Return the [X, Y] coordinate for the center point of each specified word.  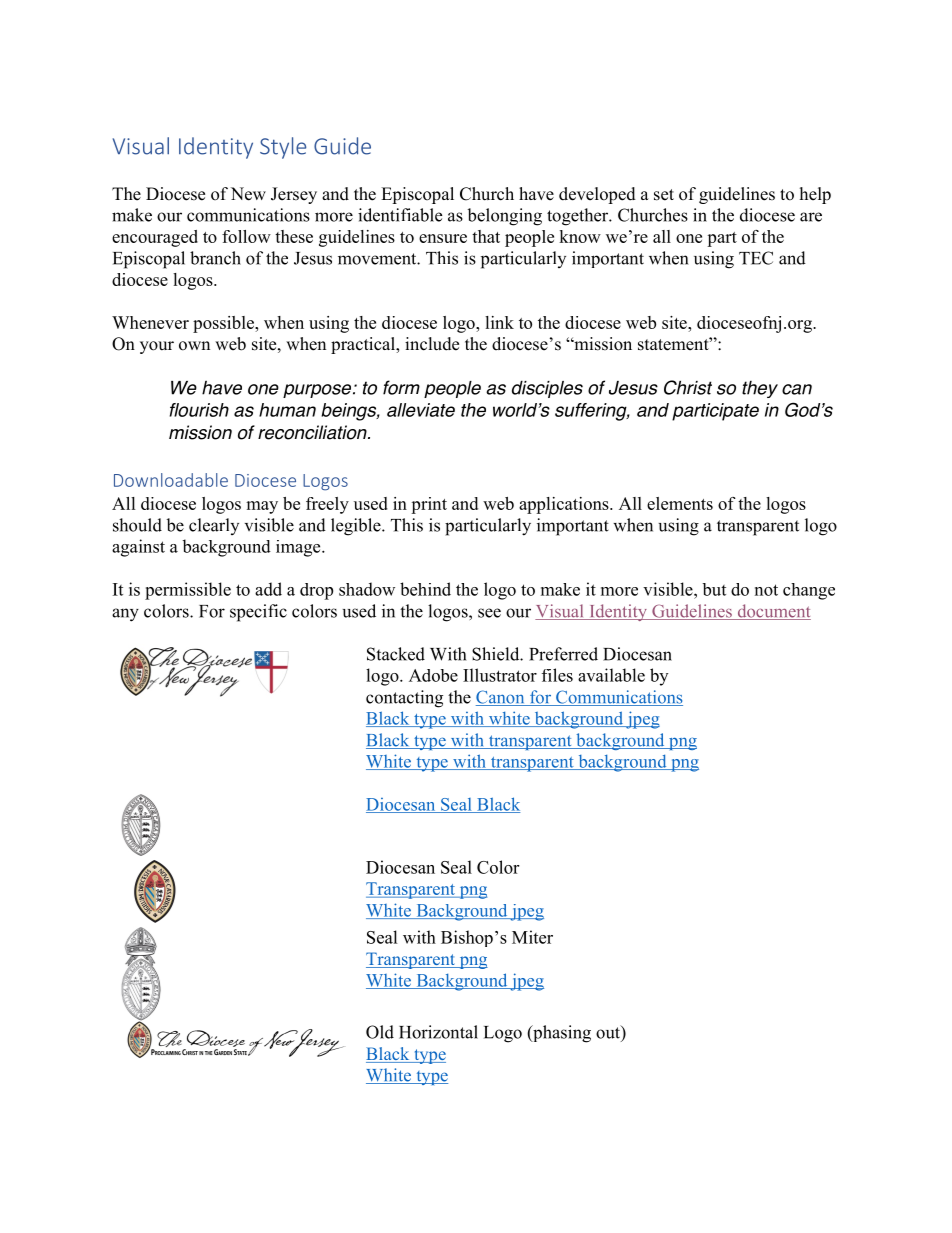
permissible [188, 591]
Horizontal [438, 1032]
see [489, 613]
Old [380, 1032]
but [714, 589]
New [248, 194]
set [664, 195]
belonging [504, 217]
